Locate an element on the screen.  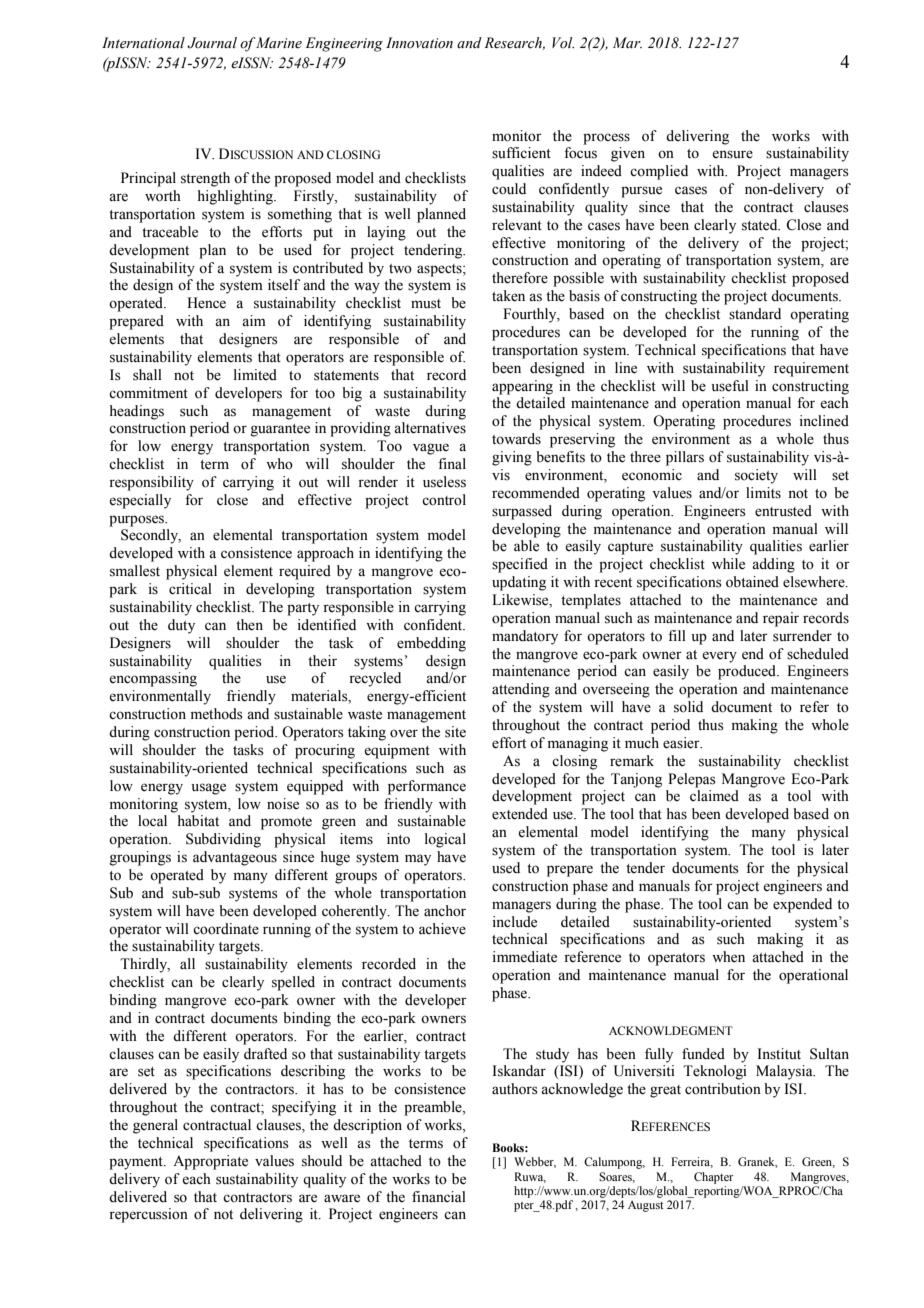
Hence is located at coordinates (206, 303).
